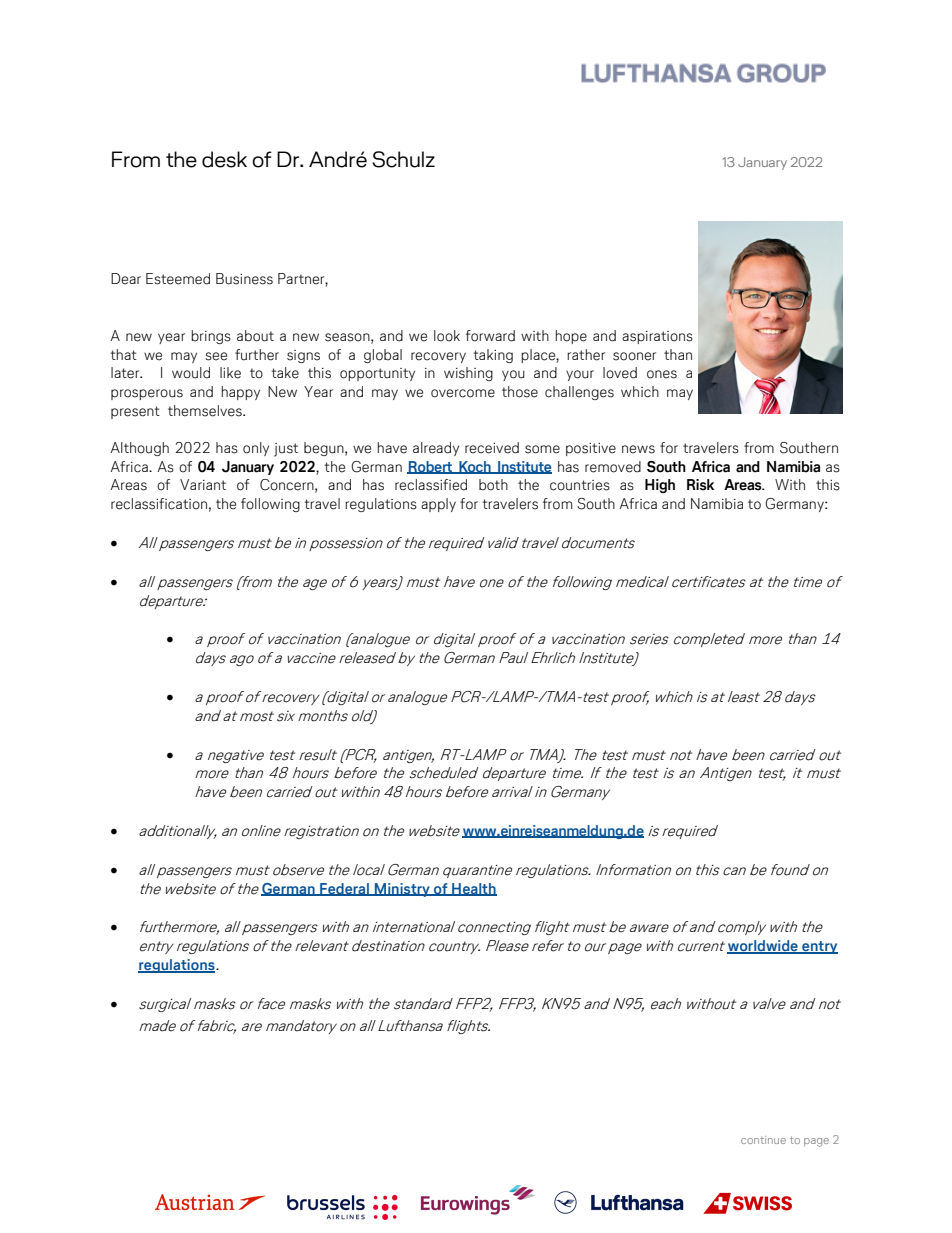 The height and width of the screenshot is (1233, 952). What do you see at coordinates (403, 159) in the screenshot?
I see `Schulz` at bounding box center [403, 159].
